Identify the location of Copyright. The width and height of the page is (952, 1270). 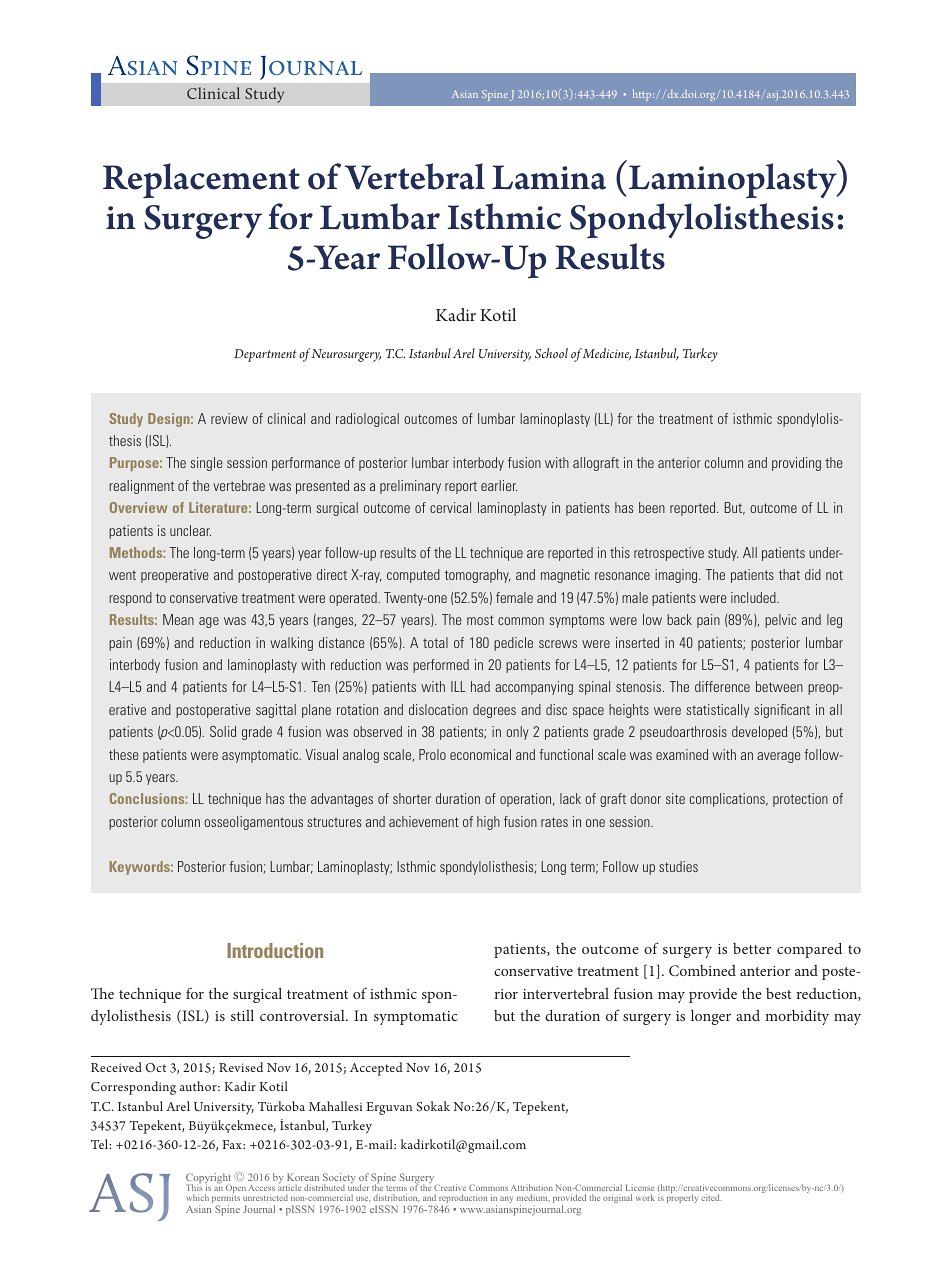
(208, 1179).
